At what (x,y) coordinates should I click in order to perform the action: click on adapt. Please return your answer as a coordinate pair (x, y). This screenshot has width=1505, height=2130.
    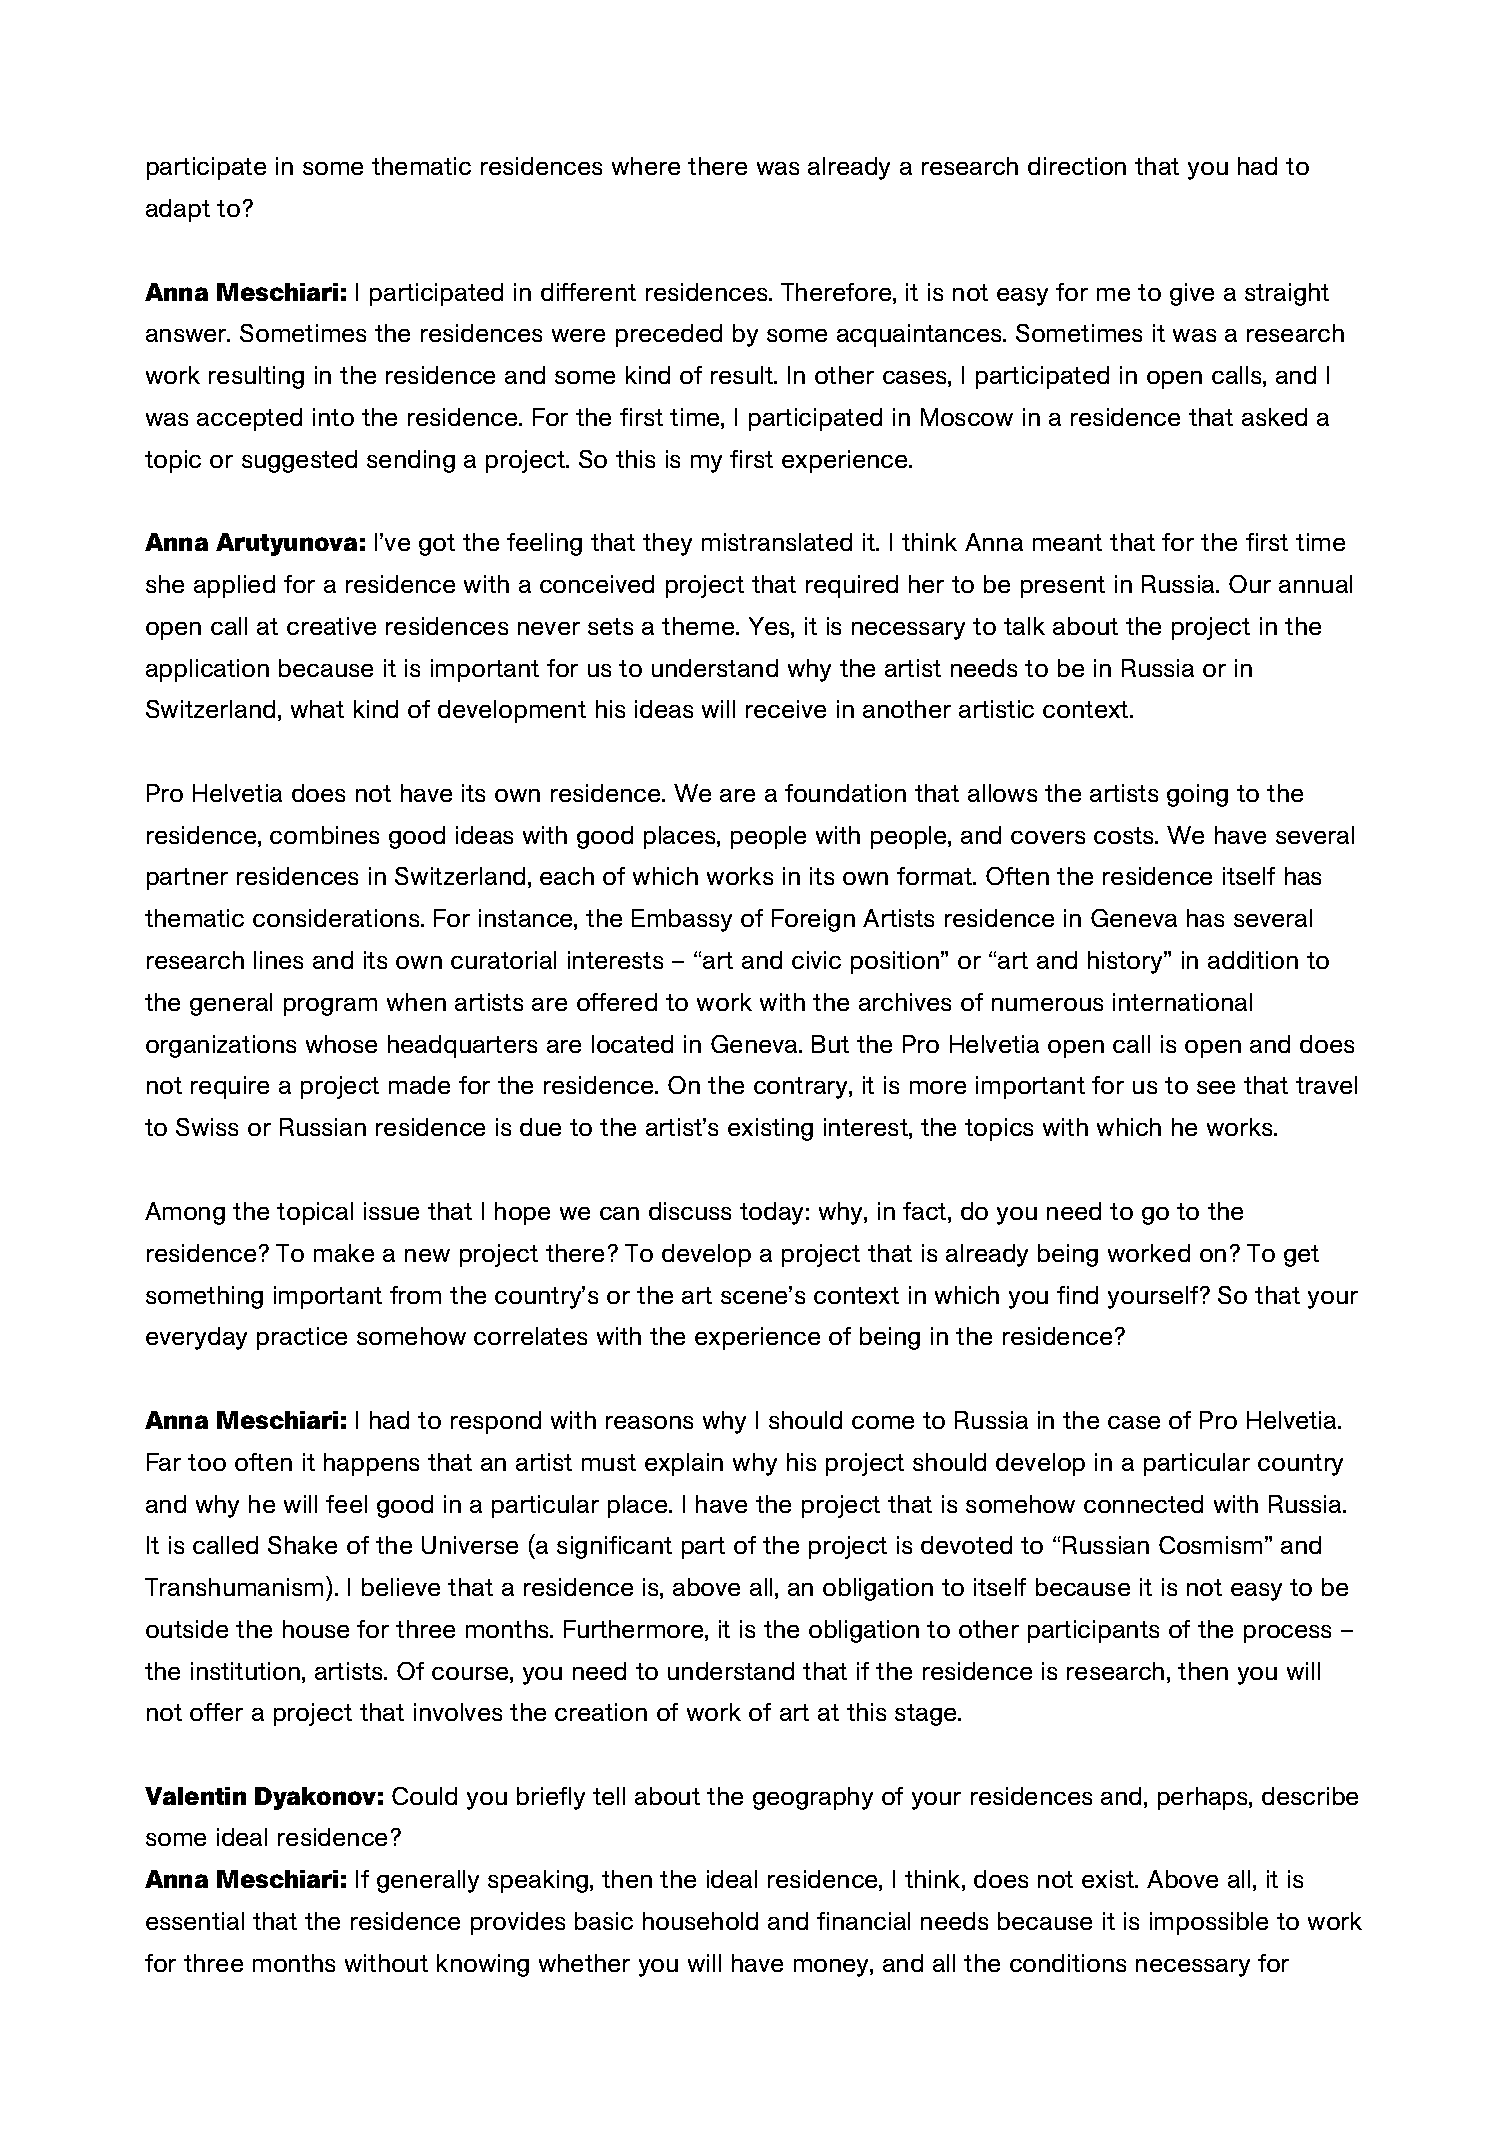
    Looking at the image, I should click on (178, 210).
